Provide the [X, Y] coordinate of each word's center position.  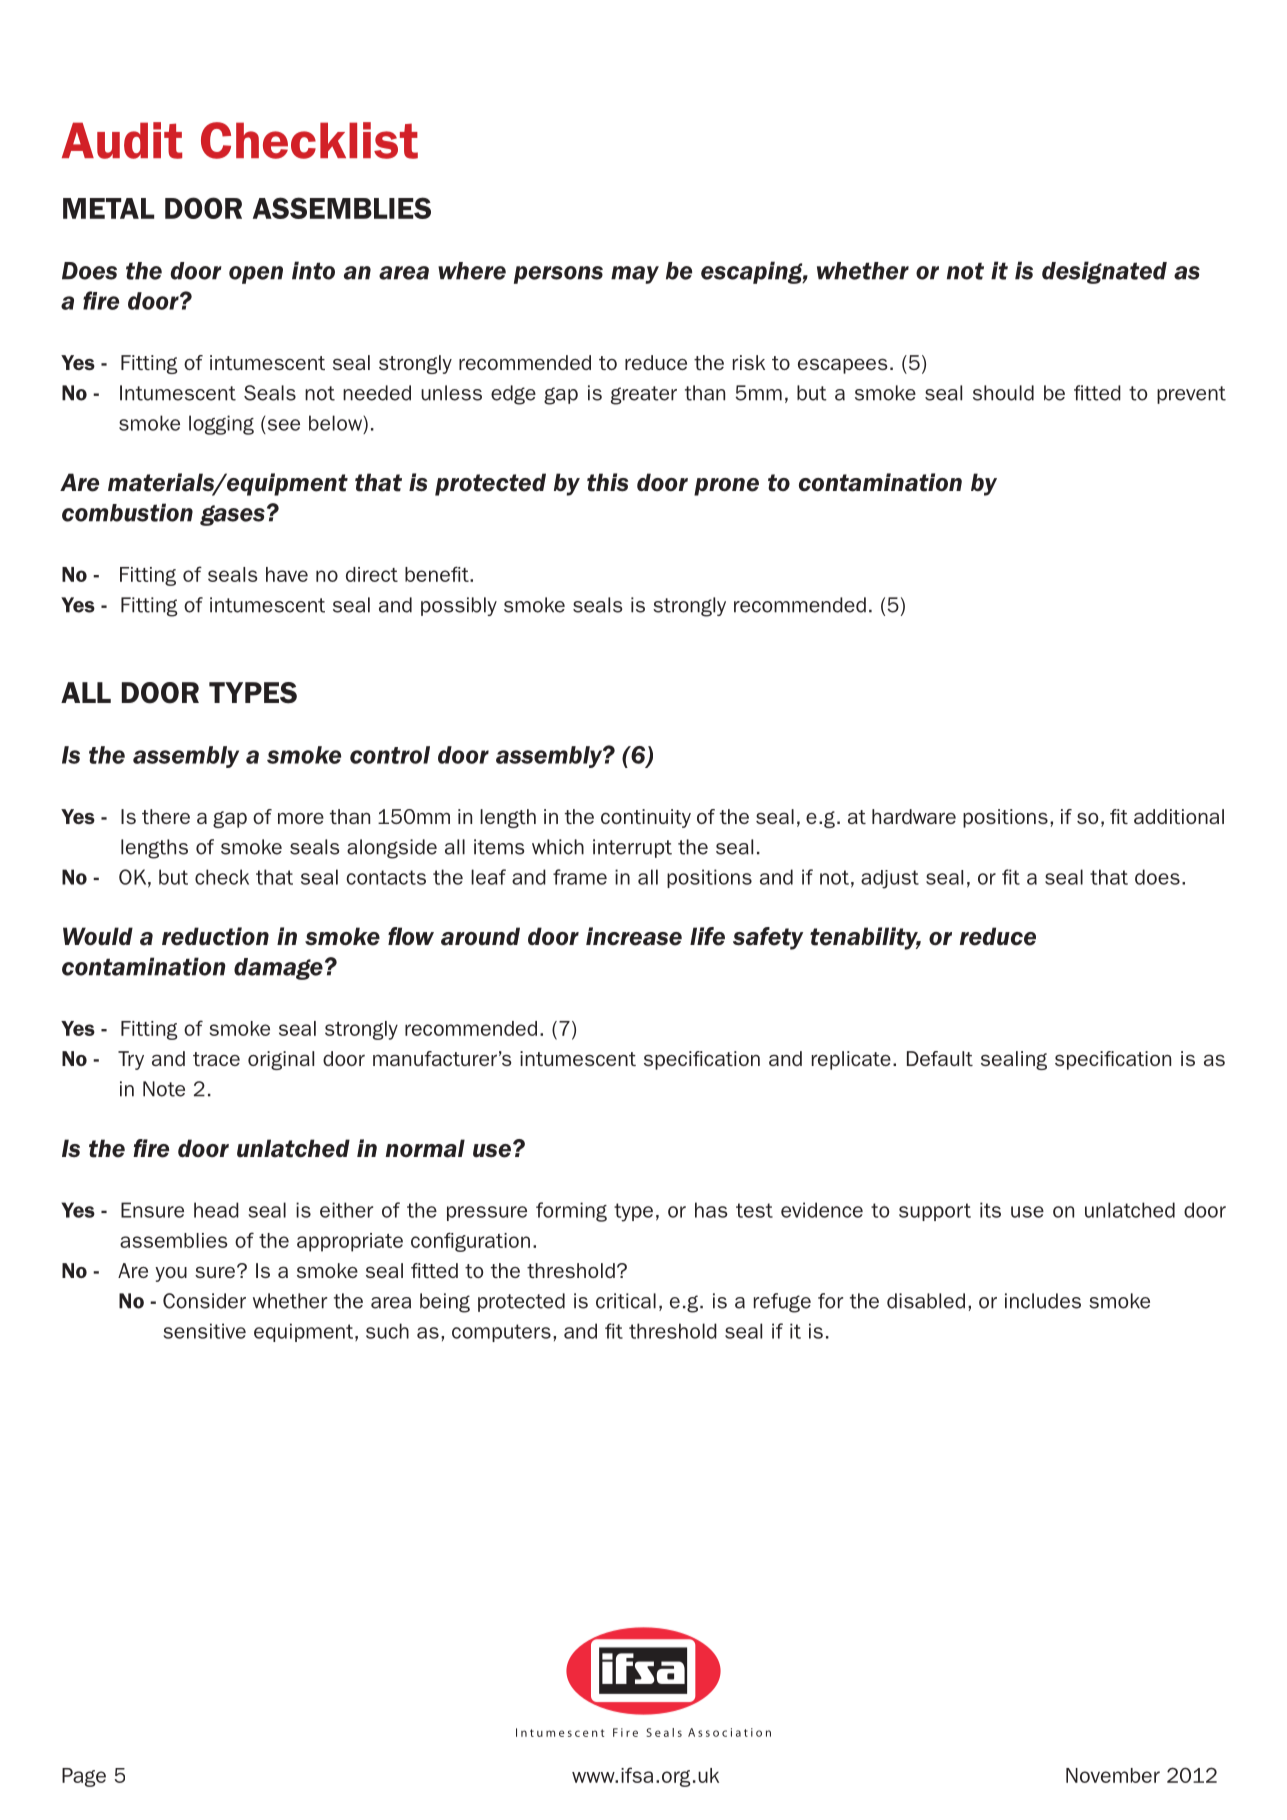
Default [940, 1058]
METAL [108, 208]
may [635, 275]
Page [84, 1777]
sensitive [204, 1331]
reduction [215, 936]
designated [1104, 272]
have [287, 574]
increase [634, 936]
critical [626, 1301]
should [1003, 393]
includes [1043, 1301]
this [607, 482]
